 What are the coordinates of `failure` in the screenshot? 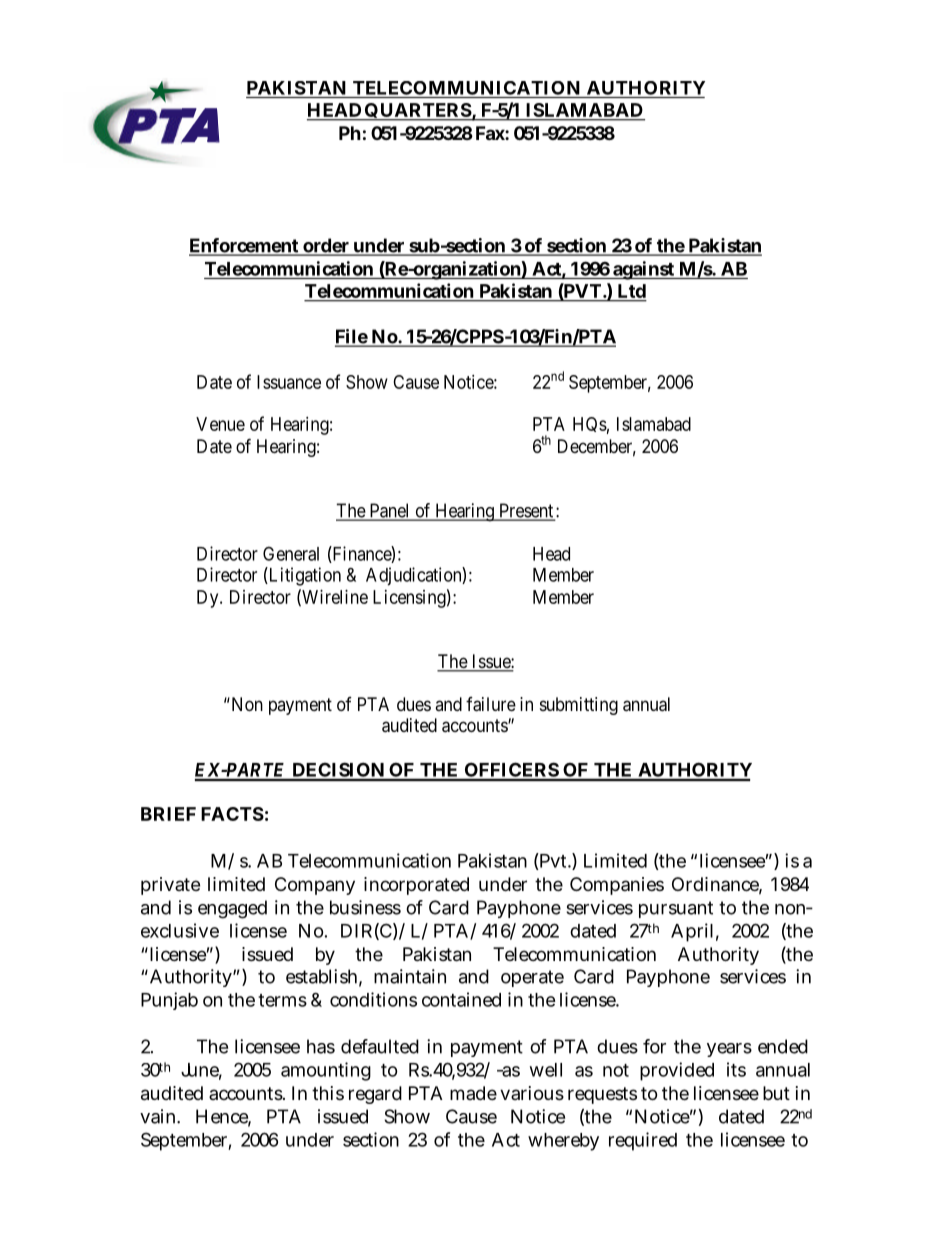 It's located at (491, 704).
